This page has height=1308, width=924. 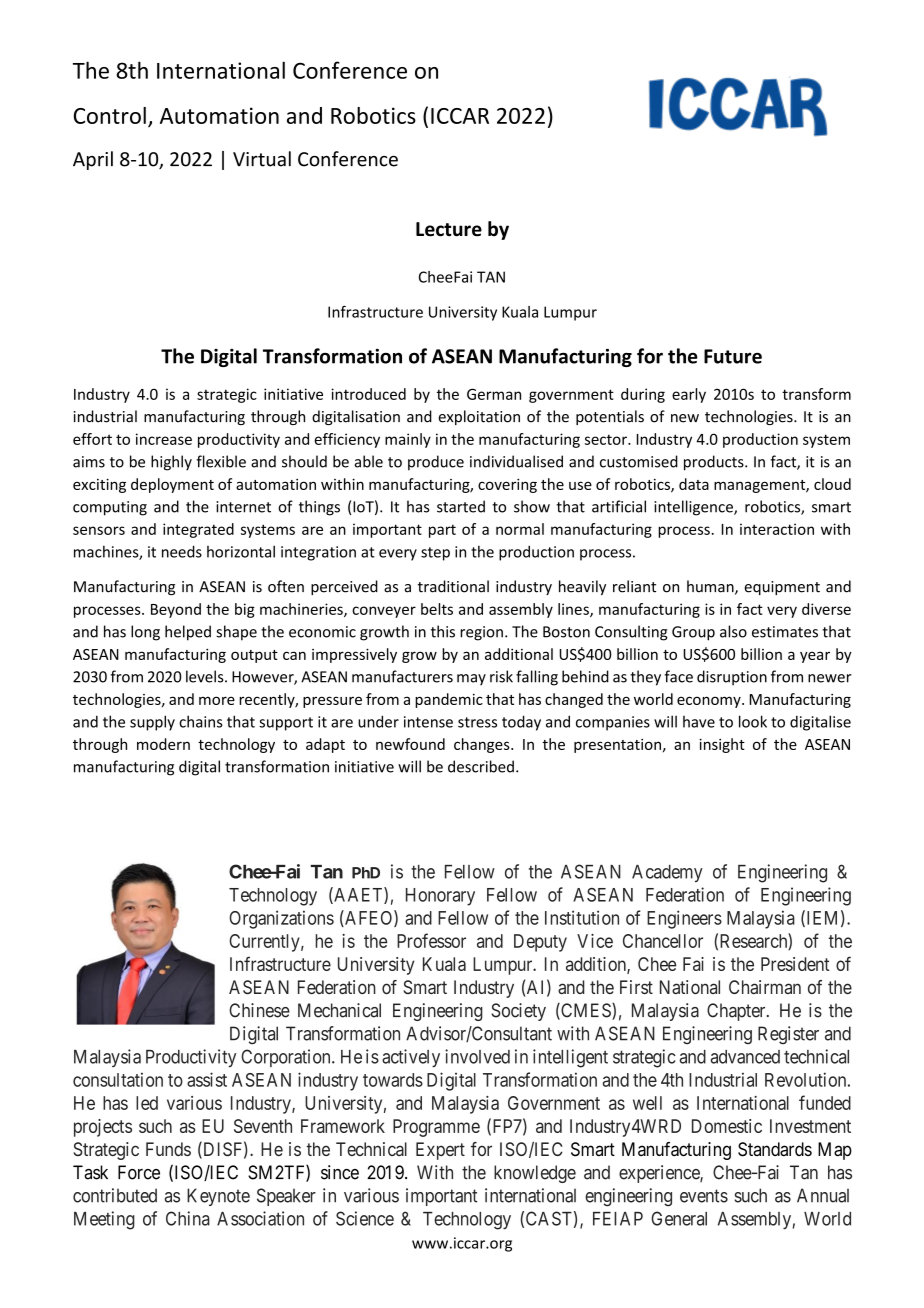 I want to click on levels, so click(x=206, y=676).
